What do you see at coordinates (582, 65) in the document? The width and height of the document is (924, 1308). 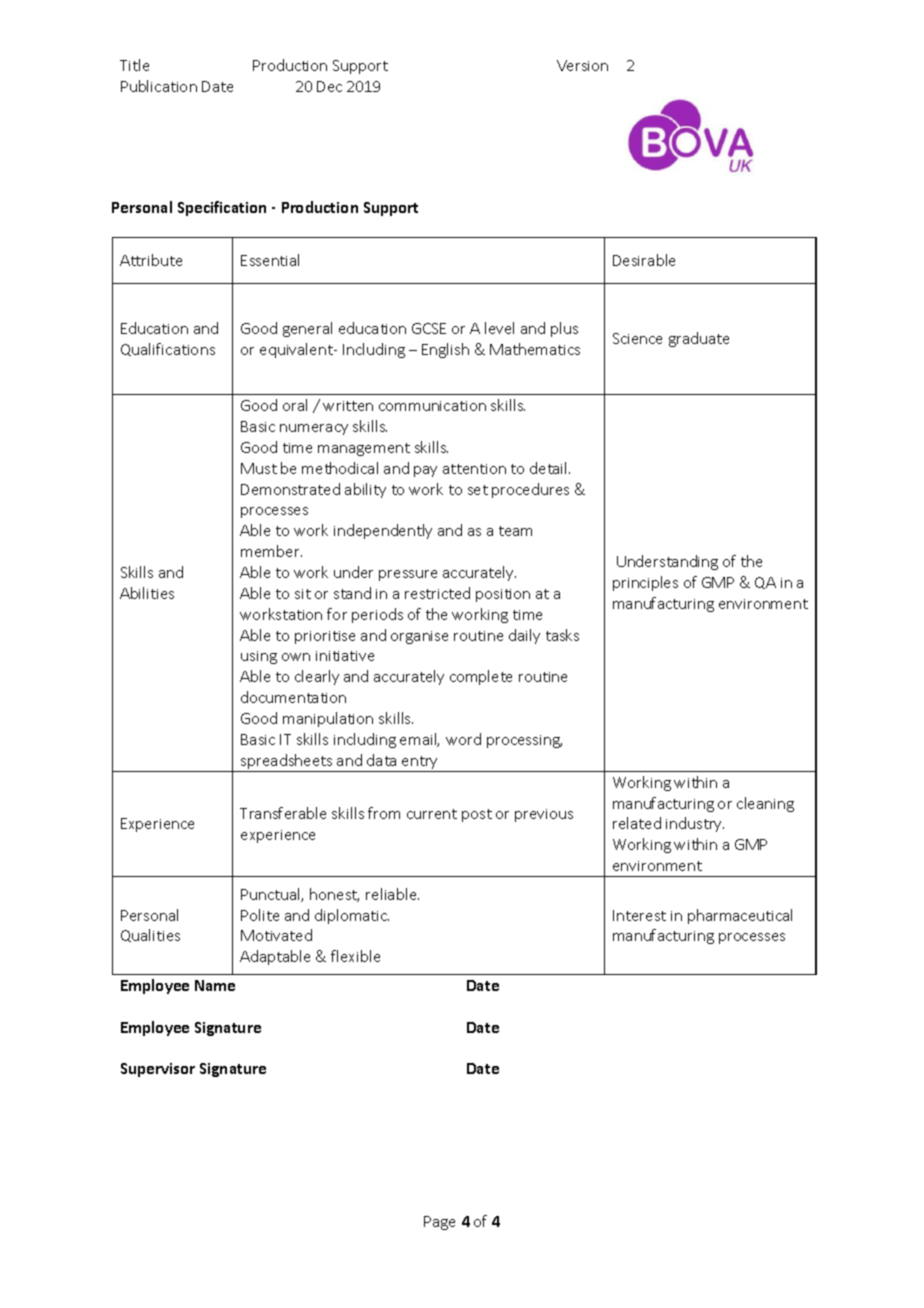 I see `Version` at bounding box center [582, 65].
